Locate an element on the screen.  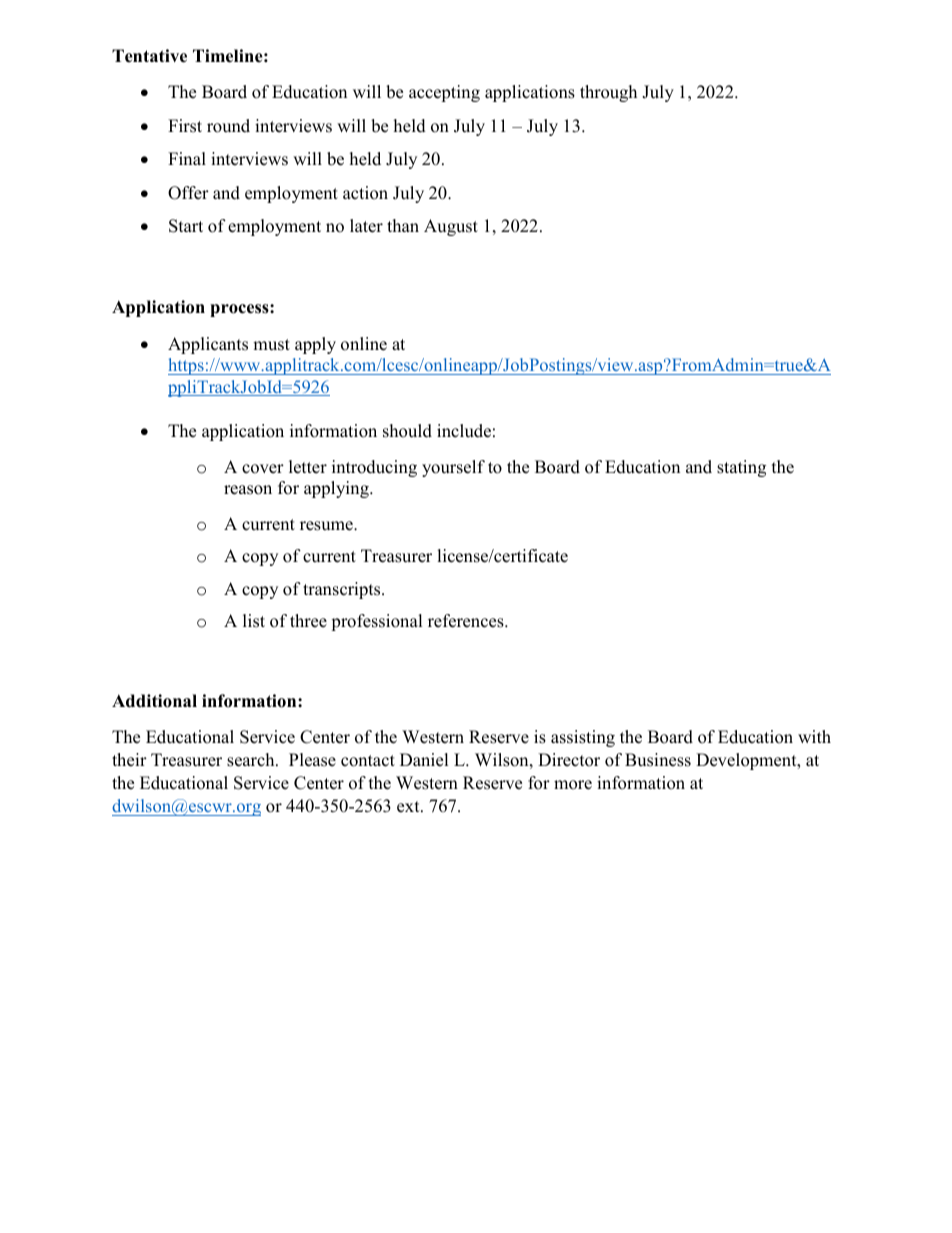
Daniel is located at coordinates (424, 760).
